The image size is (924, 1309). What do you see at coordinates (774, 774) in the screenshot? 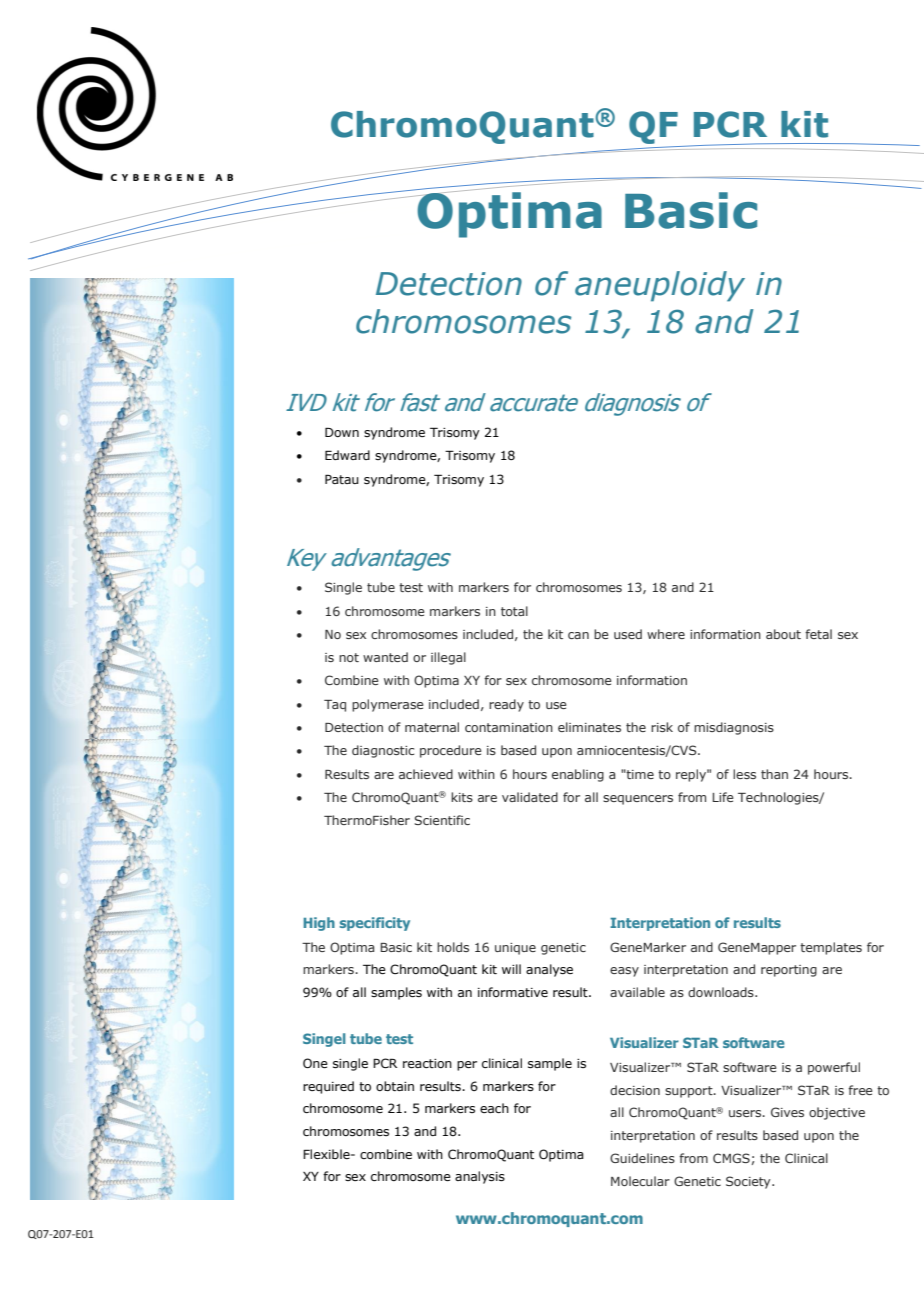
I see `than` at bounding box center [774, 774].
